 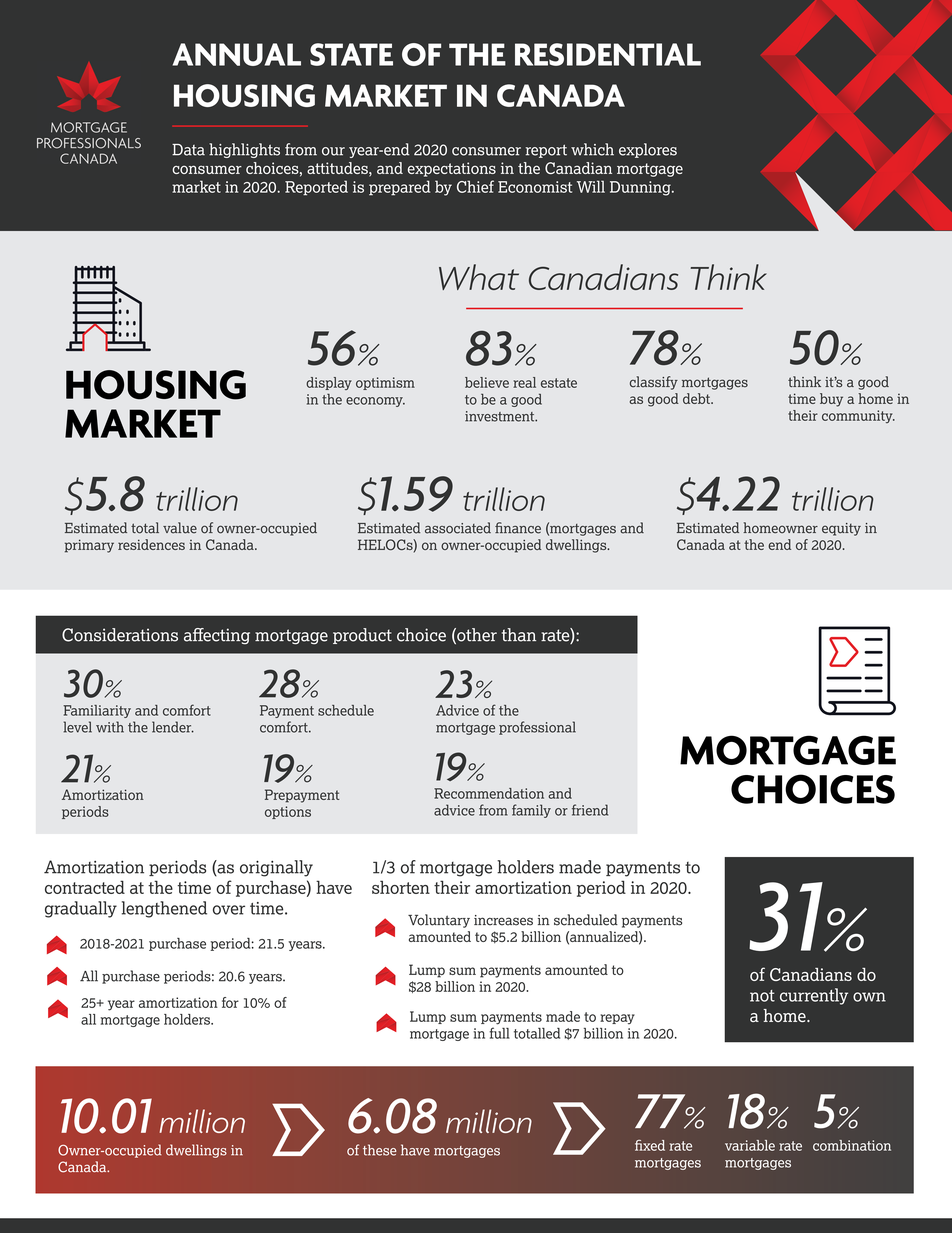 What do you see at coordinates (519, 635) in the page?
I see `than` at bounding box center [519, 635].
